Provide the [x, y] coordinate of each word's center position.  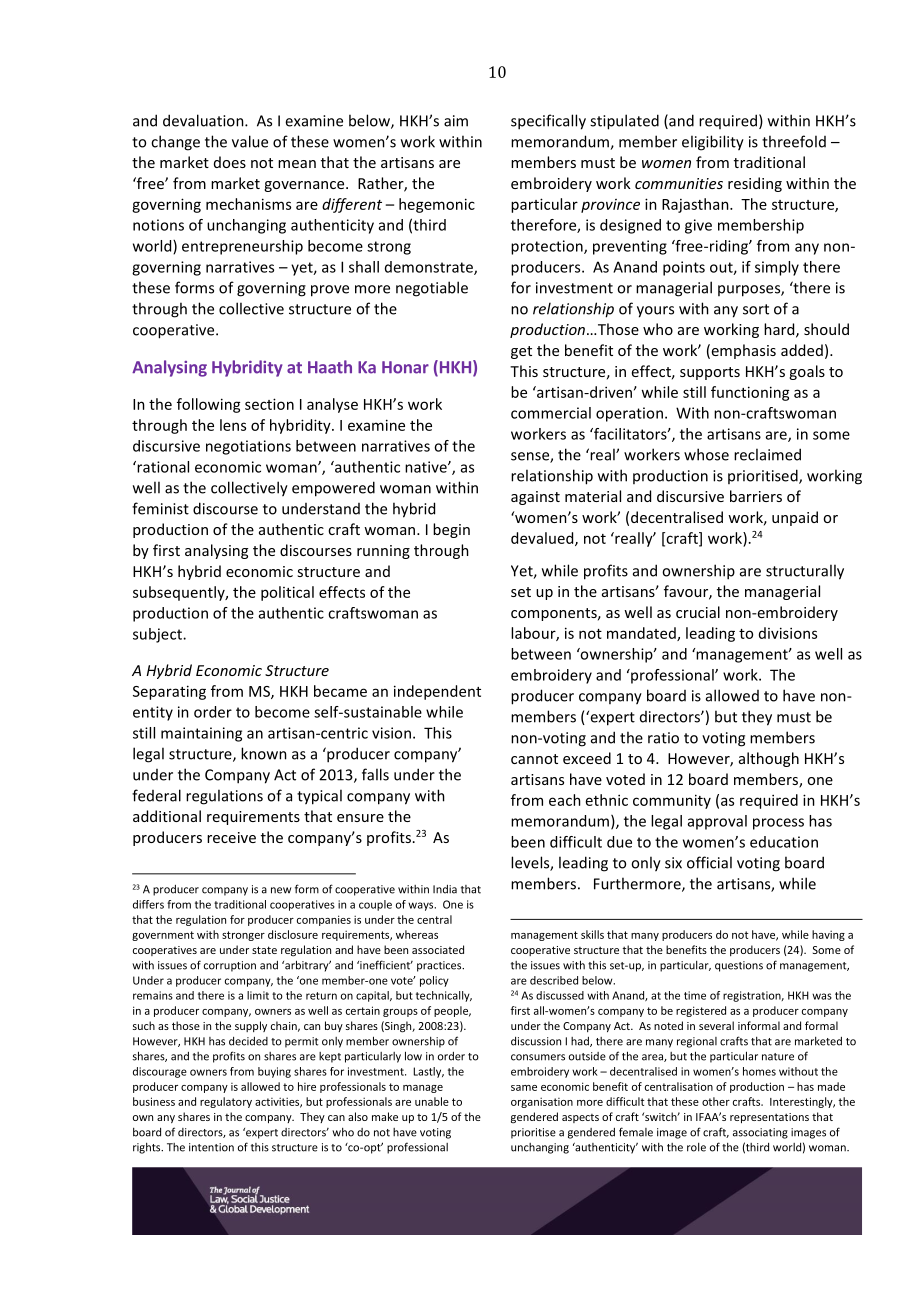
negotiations [248, 447]
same [524, 1088]
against [535, 498]
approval [717, 822]
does [230, 162]
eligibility [713, 143]
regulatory [226, 1102]
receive [231, 837]
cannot [534, 759]
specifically [548, 122]
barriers [756, 496]
